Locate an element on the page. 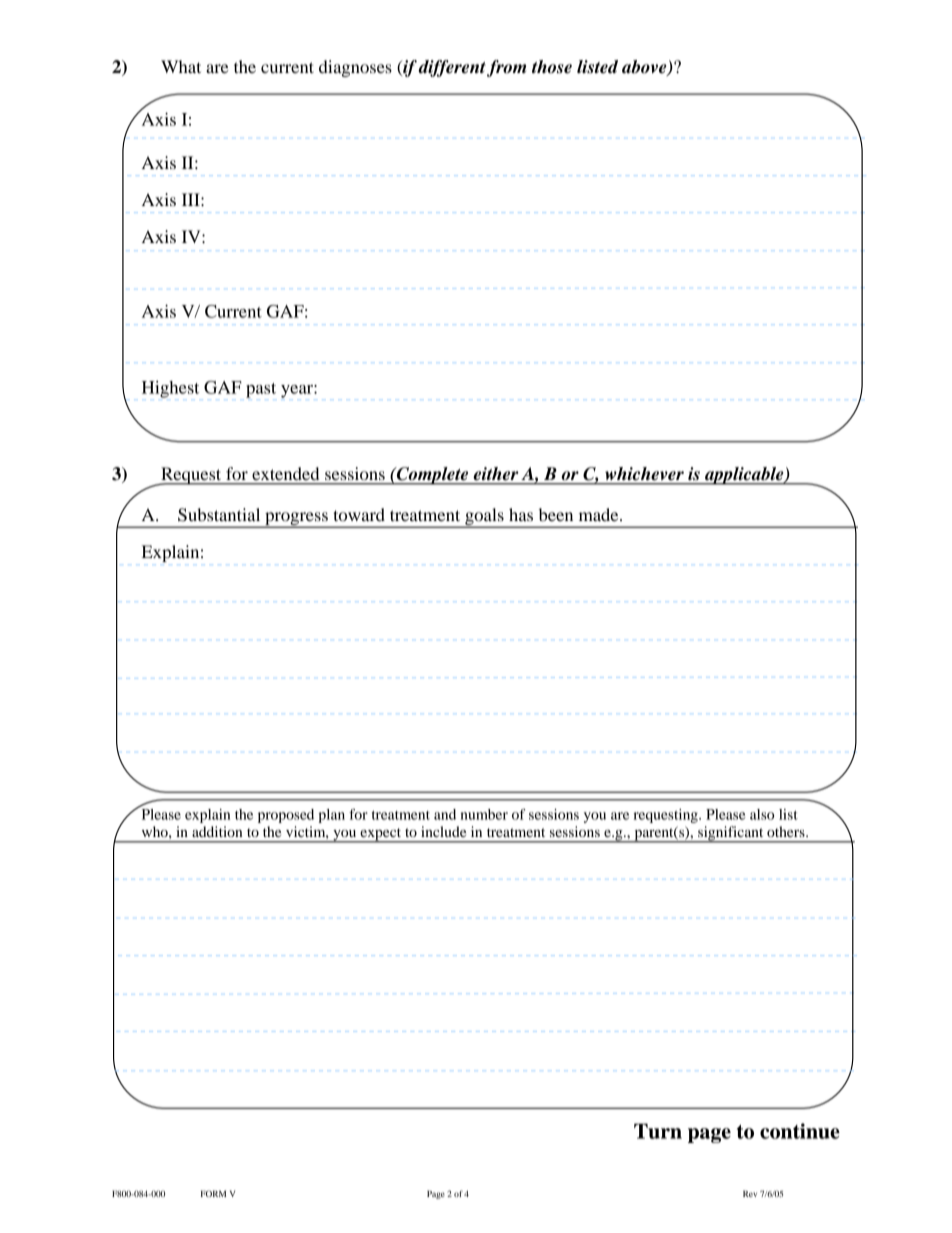 The image size is (952, 1233). either is located at coordinates (496, 473).
